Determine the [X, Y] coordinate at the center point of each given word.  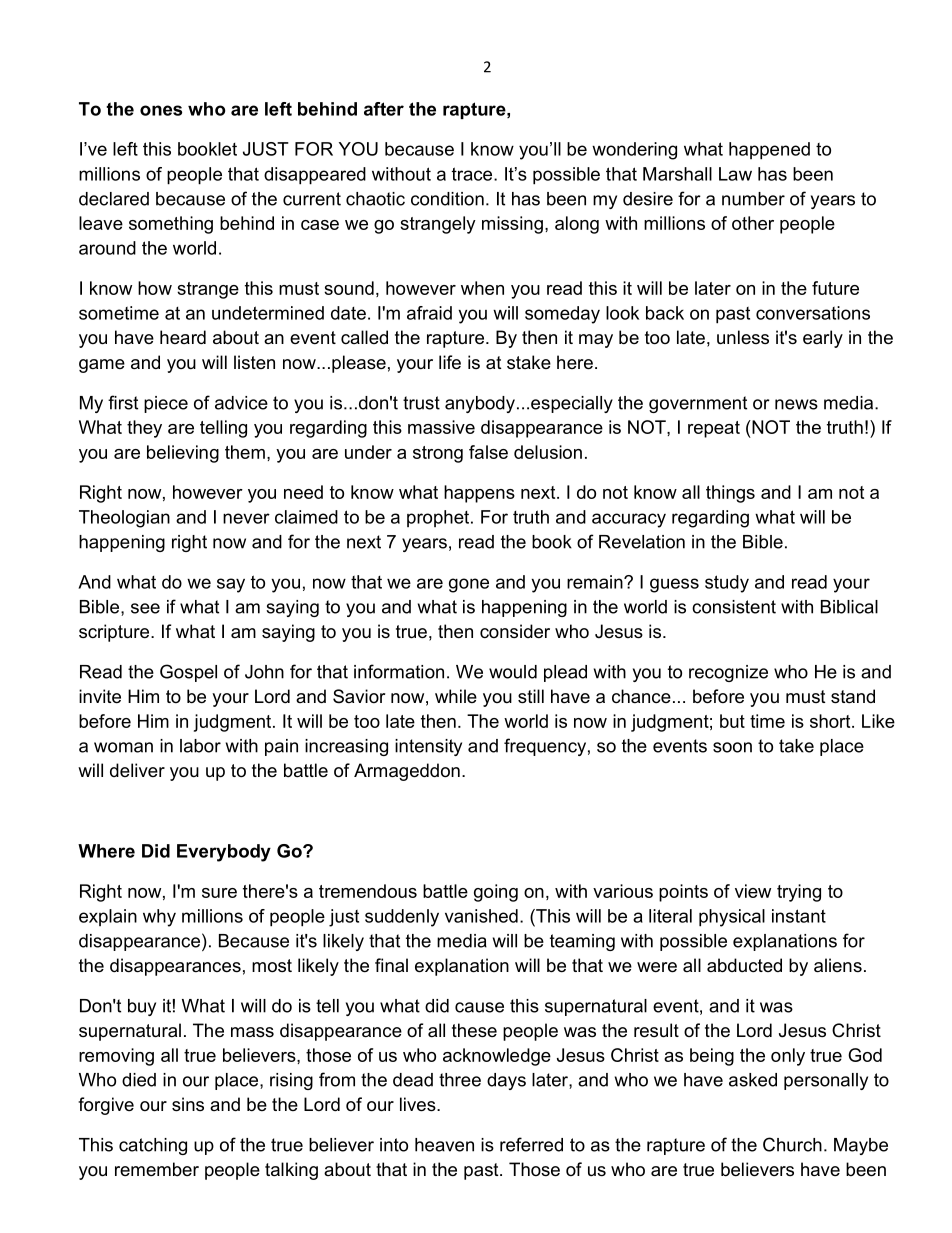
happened [769, 151]
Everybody [224, 853]
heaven [444, 1145]
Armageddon [407, 772]
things [730, 494]
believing [183, 454]
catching [153, 1146]
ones [161, 110]
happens [479, 494]
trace [473, 174]
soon [732, 747]
